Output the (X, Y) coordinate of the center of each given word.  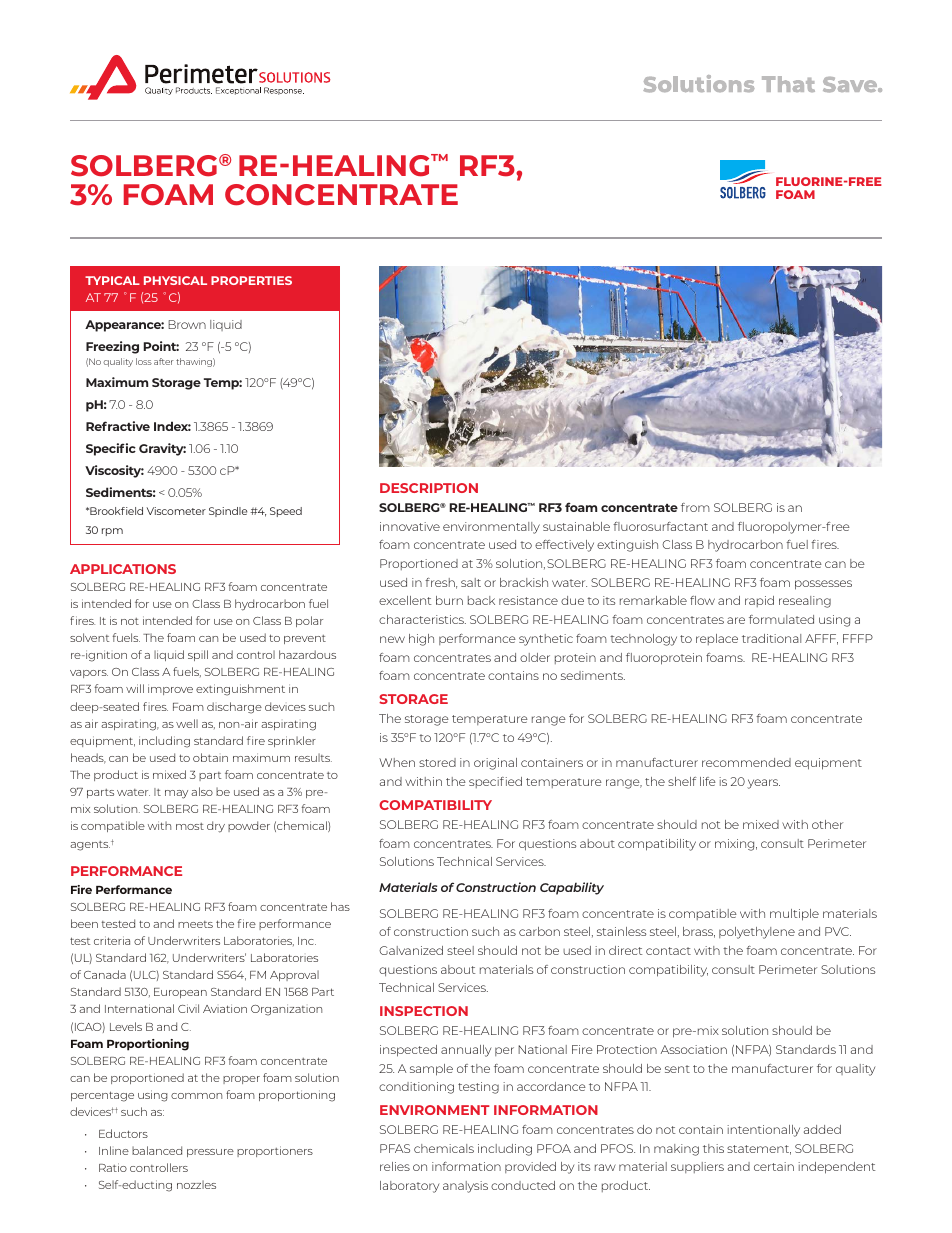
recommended (746, 762)
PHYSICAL (175, 280)
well (187, 723)
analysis (465, 1187)
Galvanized (411, 950)
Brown (187, 324)
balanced (157, 1150)
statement (759, 1150)
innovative (410, 526)
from (695, 507)
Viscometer (176, 511)
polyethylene (757, 933)
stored (437, 762)
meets (195, 924)
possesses (823, 585)
